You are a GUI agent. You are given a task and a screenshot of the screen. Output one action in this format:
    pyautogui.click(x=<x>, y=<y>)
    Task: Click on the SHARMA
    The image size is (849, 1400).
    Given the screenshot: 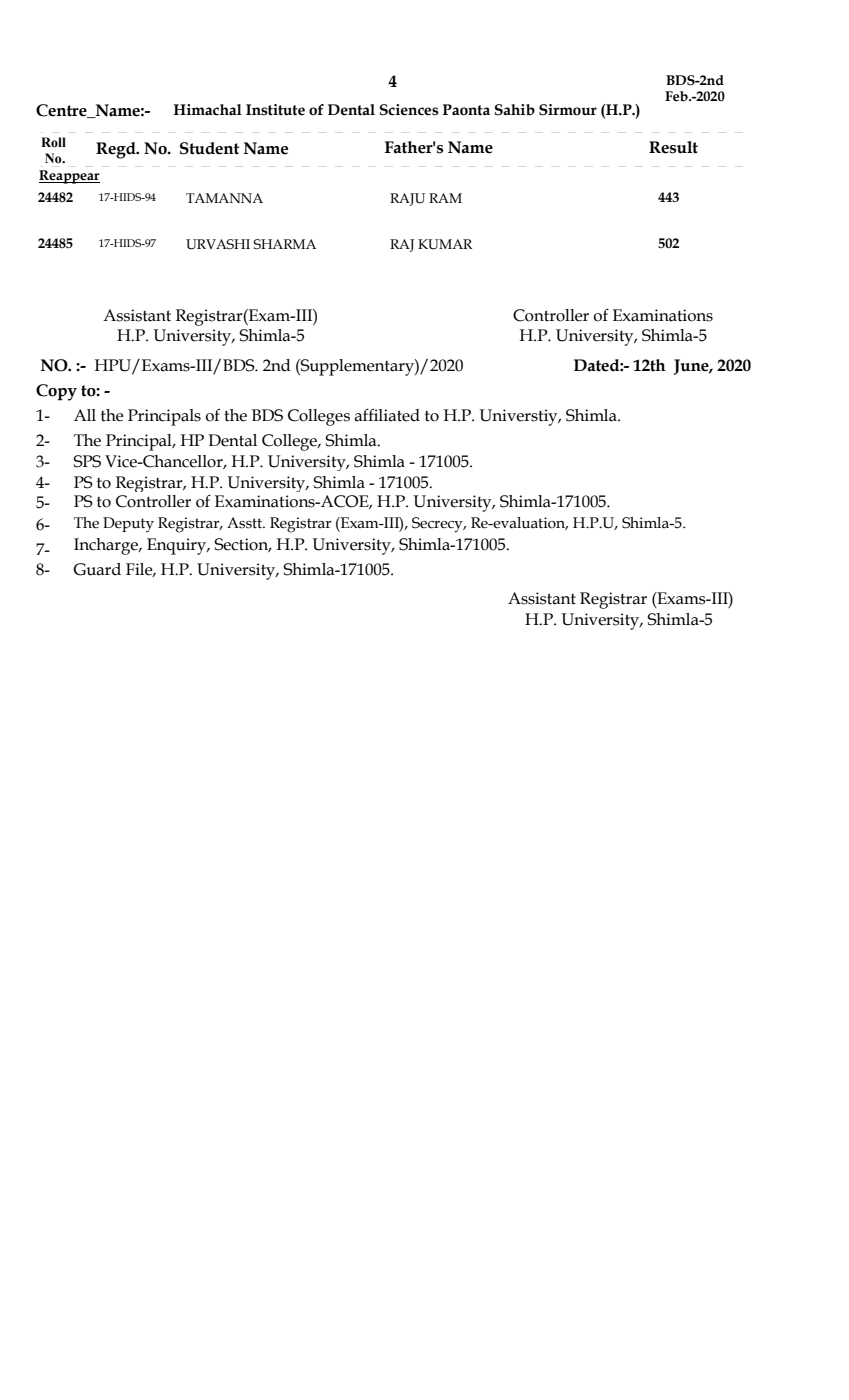 What is the action you would take?
    pyautogui.click(x=284, y=244)
